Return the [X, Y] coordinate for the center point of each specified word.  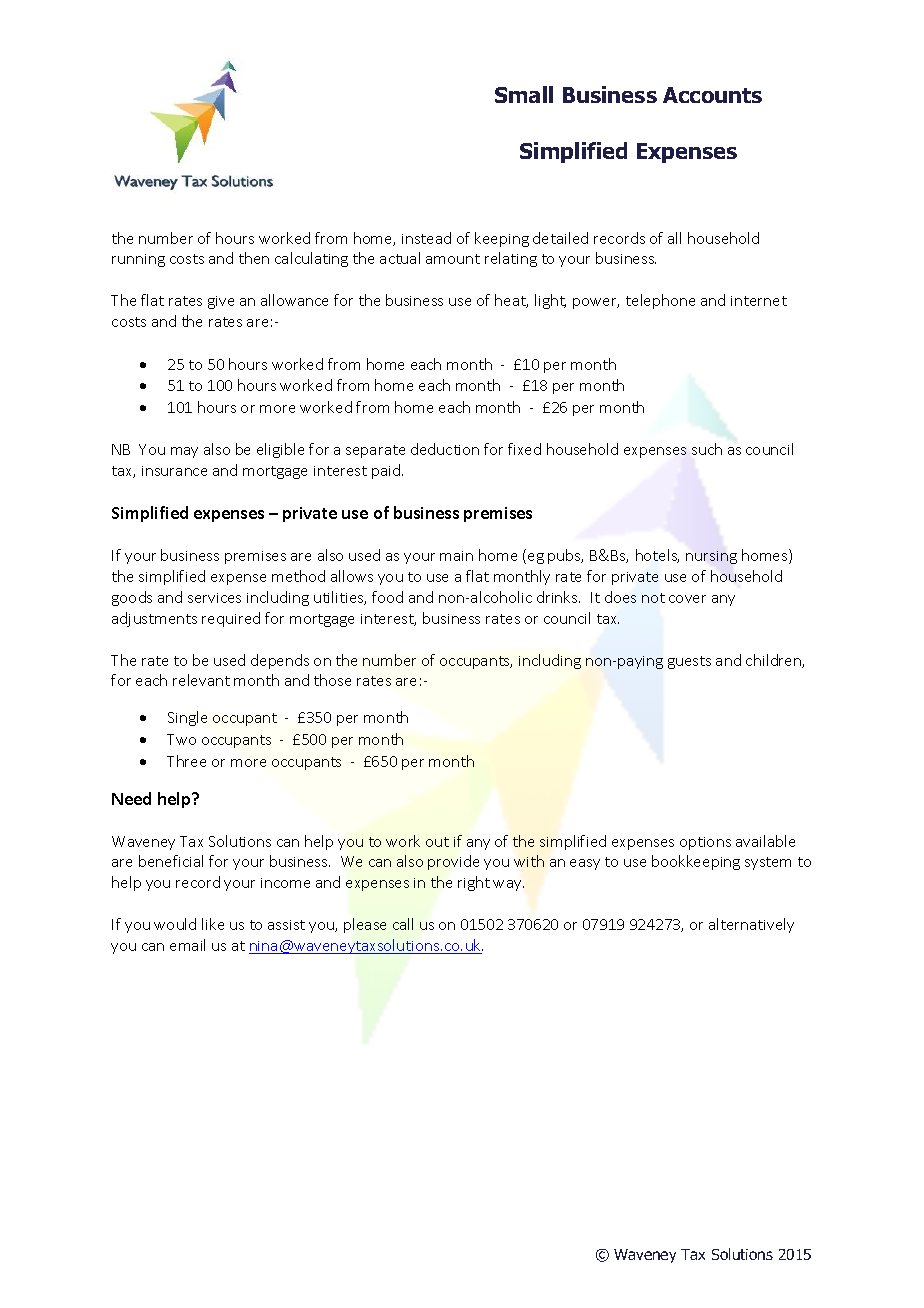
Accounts [712, 95]
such [707, 449]
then [254, 258]
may [184, 452]
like [213, 924]
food [387, 597]
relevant [201, 680]
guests [689, 662]
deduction [445, 449]
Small [524, 94]
